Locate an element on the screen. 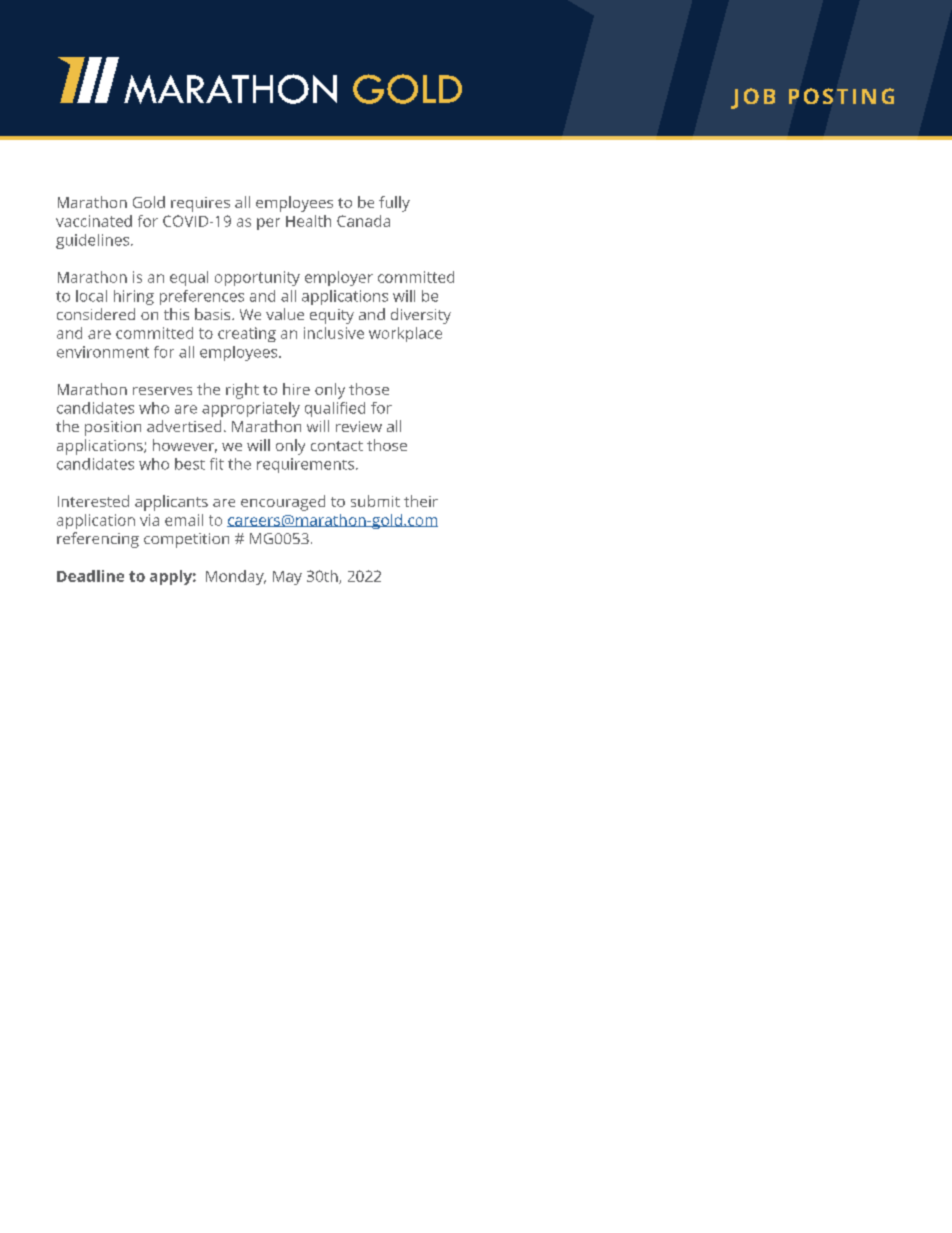 The width and height of the screenshot is (952, 1233). their is located at coordinates (421, 501).
